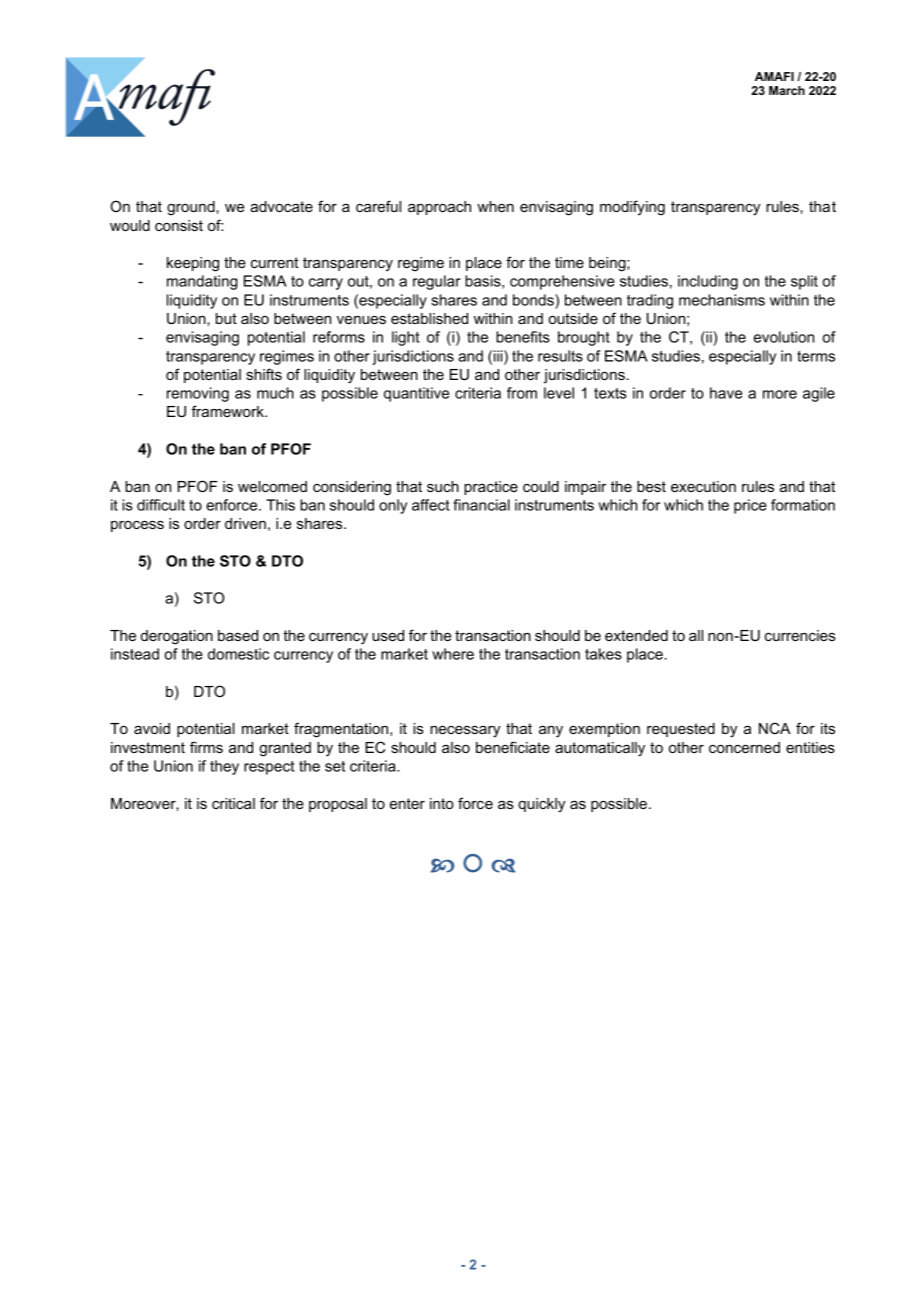 Image resolution: width=924 pixels, height=1308 pixels. What do you see at coordinates (787, 90) in the document?
I see `March` at bounding box center [787, 90].
